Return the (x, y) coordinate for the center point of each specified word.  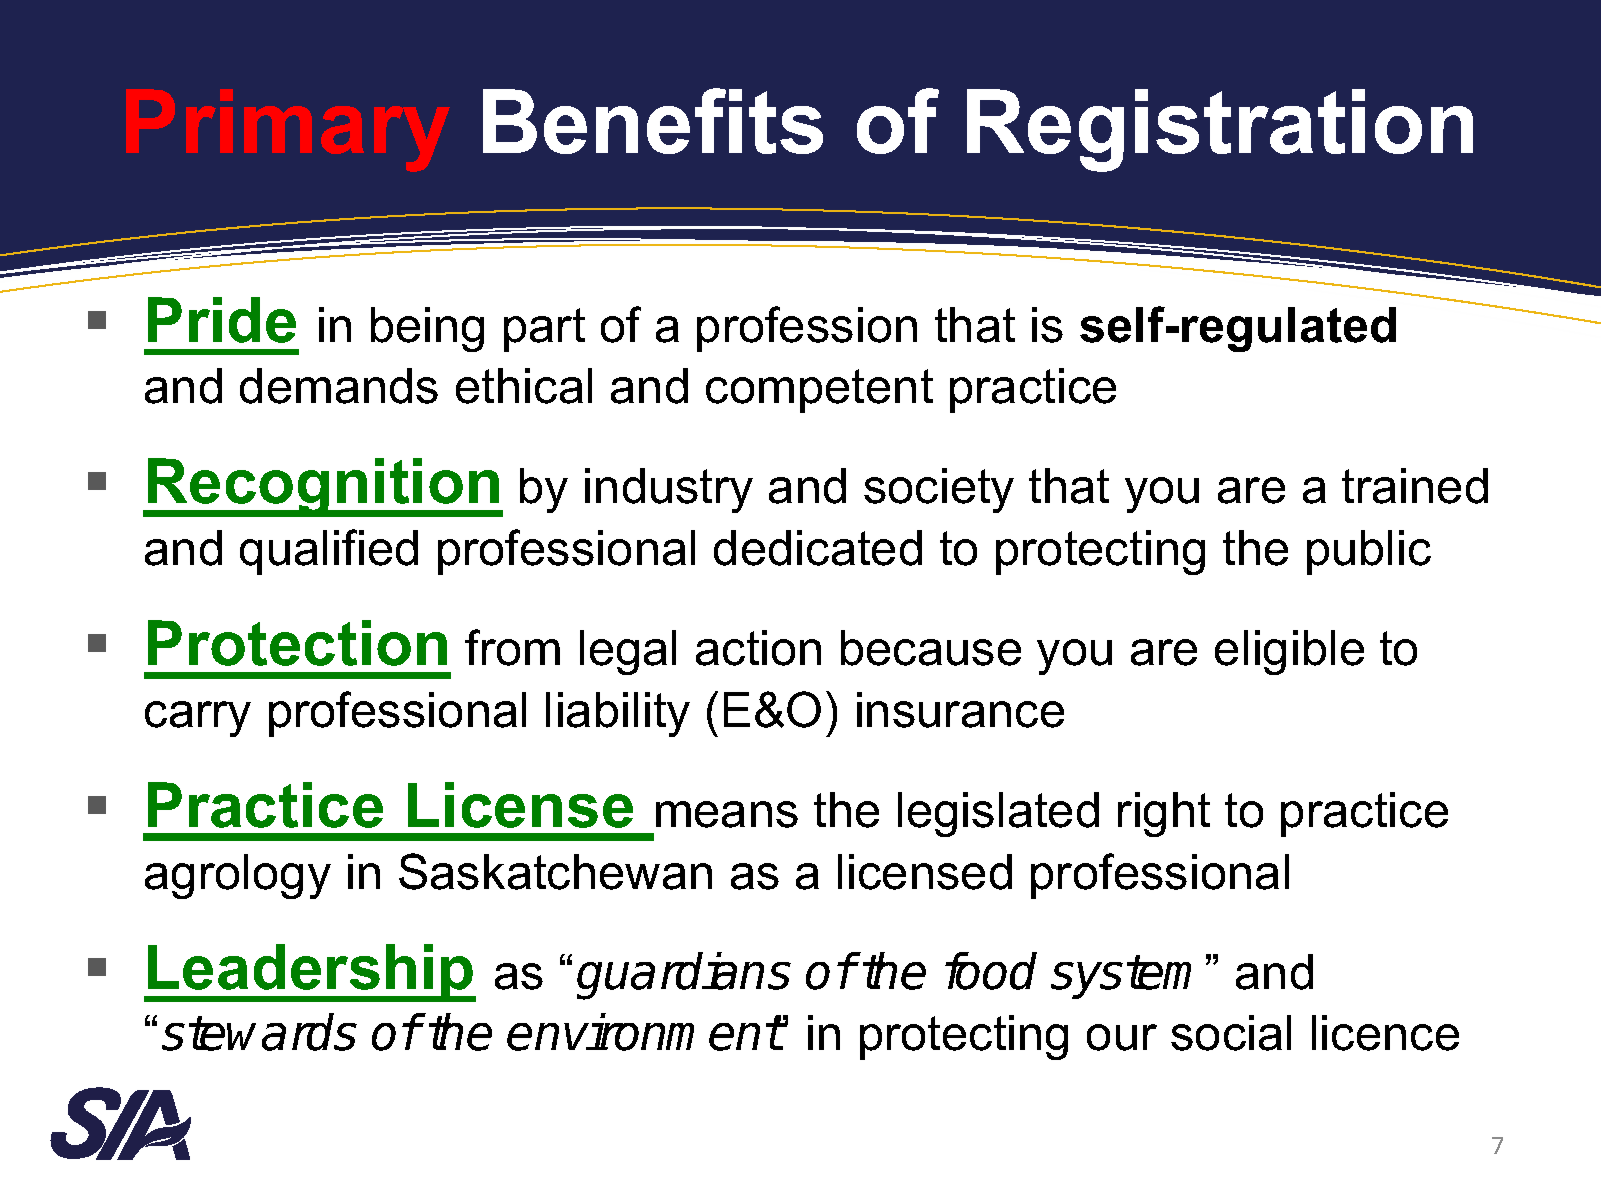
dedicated (818, 548)
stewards (259, 1032)
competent (819, 391)
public (1369, 552)
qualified (329, 552)
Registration (1220, 130)
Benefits (653, 121)
